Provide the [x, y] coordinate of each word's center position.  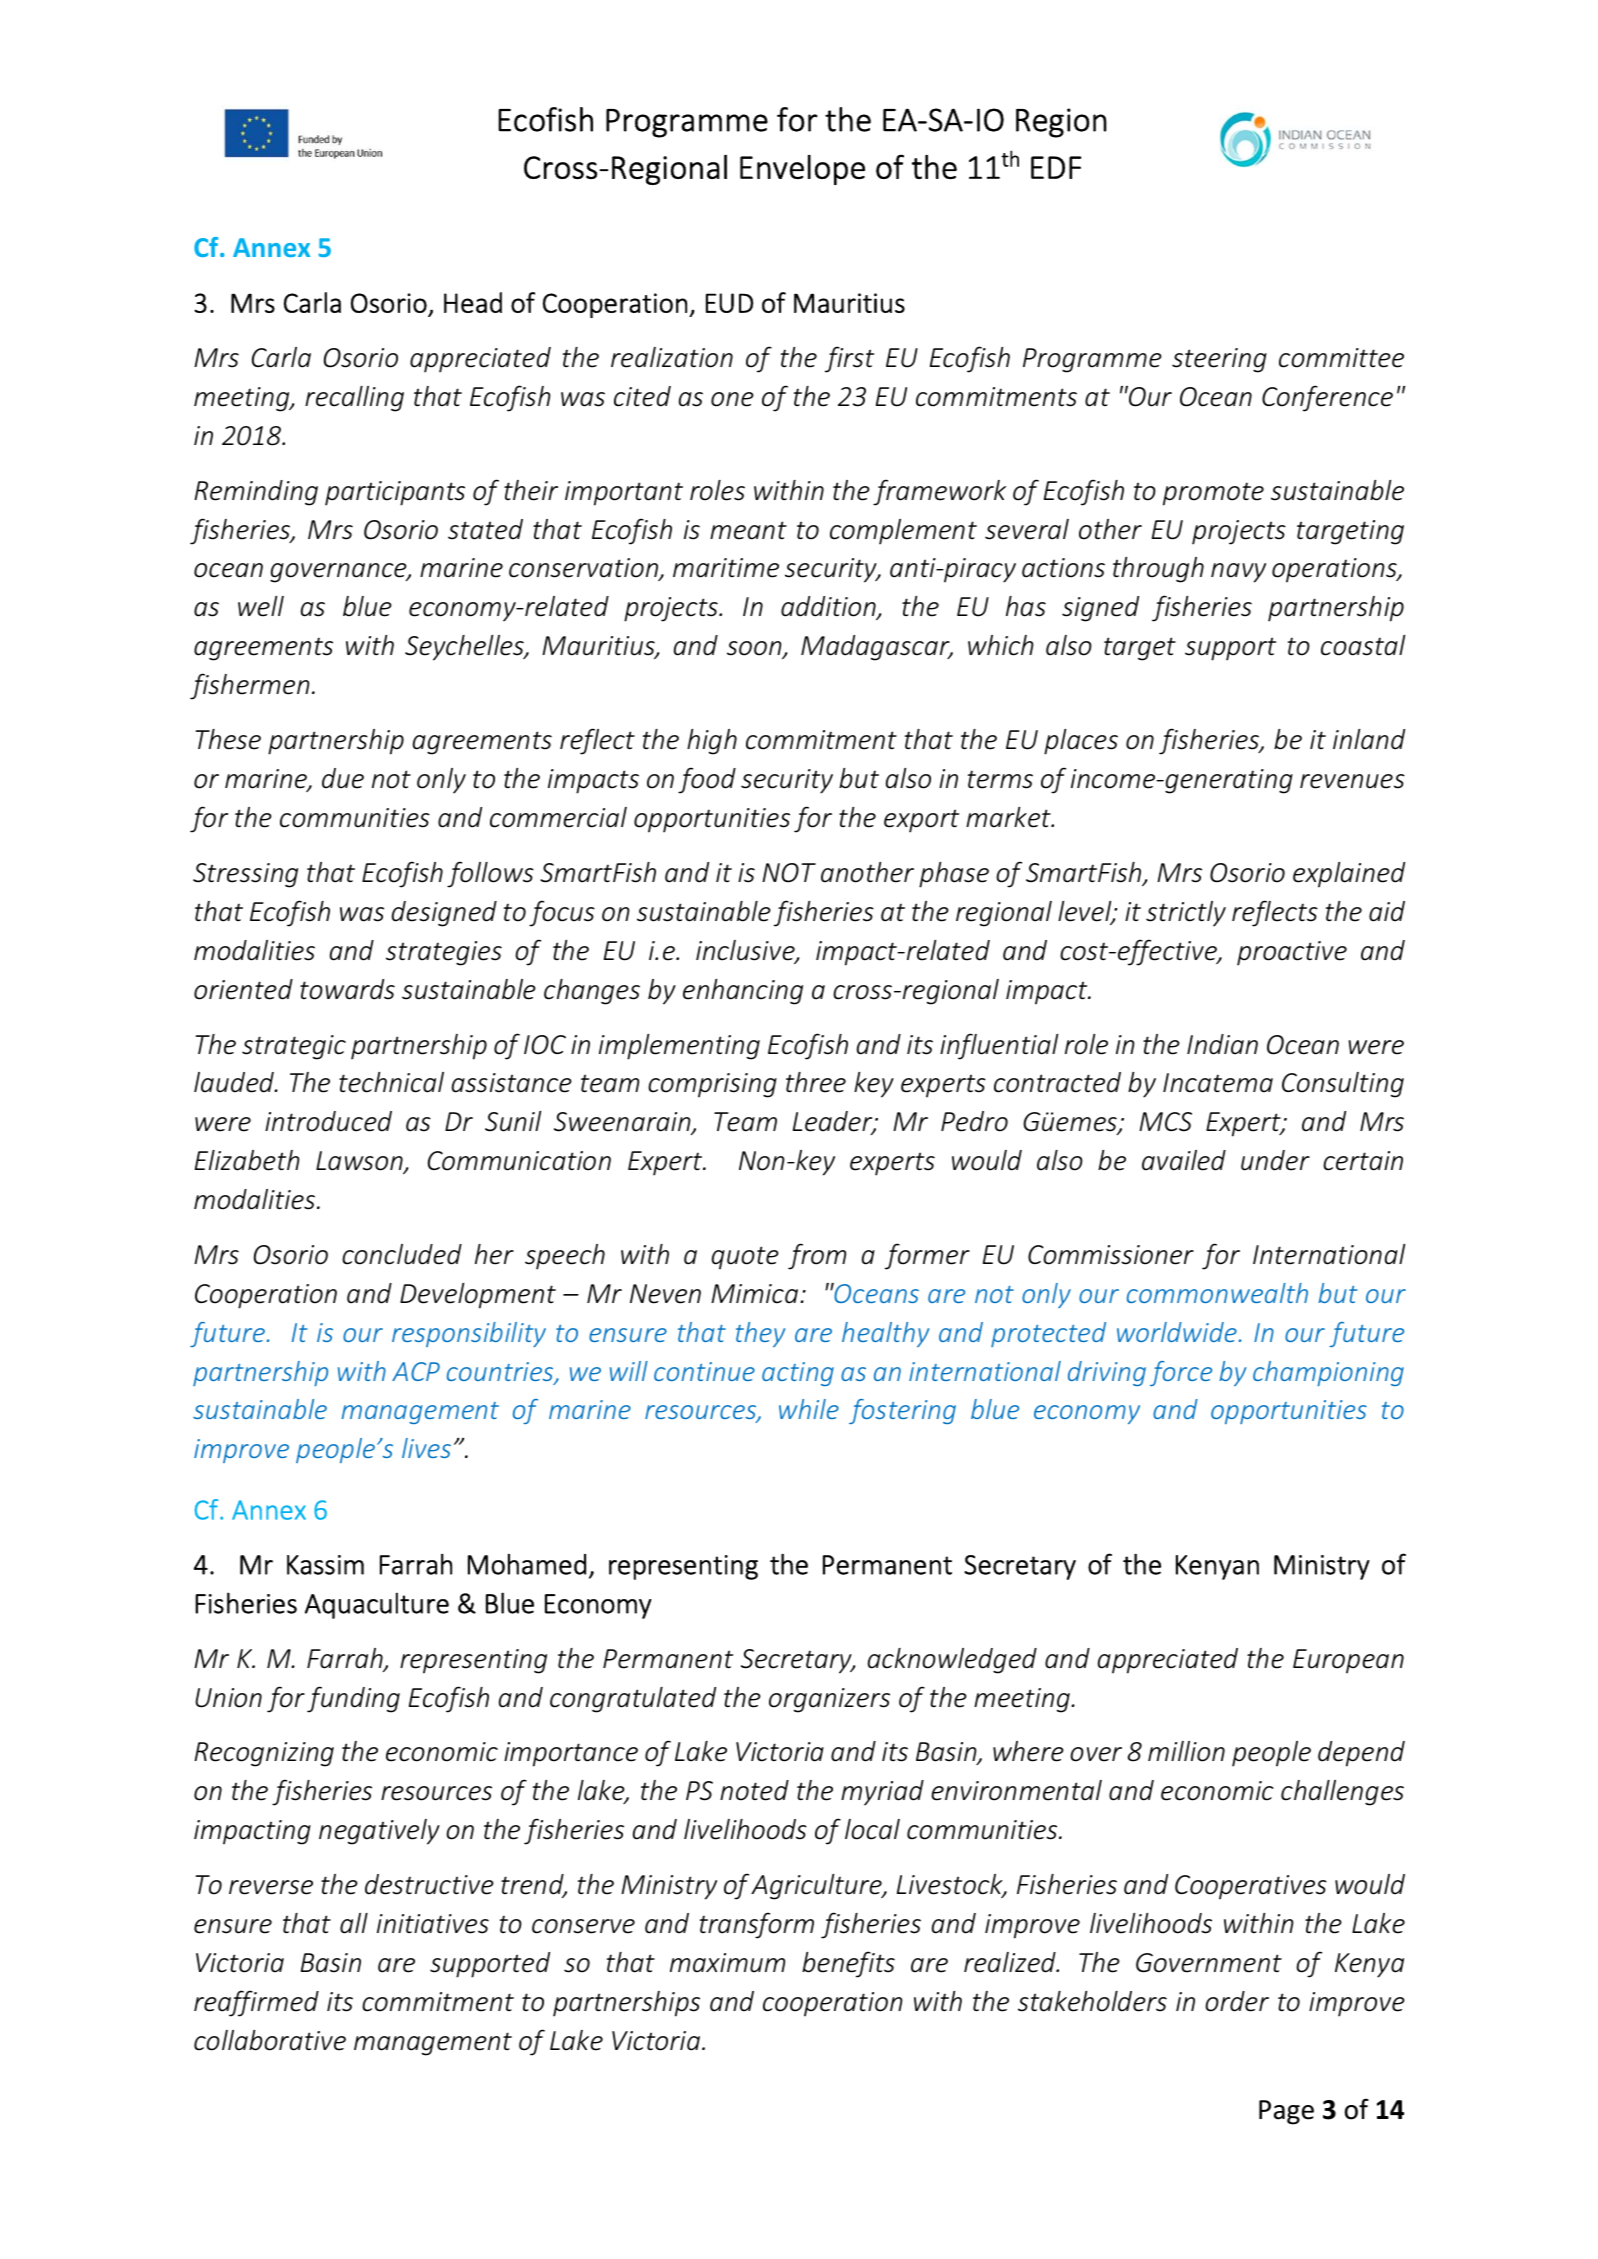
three [816, 1082]
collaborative [270, 2040]
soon [755, 650]
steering [1219, 360]
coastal [1363, 645]
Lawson [360, 1162]
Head [473, 302]
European [1348, 1661]
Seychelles [465, 648]
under [1275, 1160]
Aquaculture [377, 1605]
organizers [829, 1700]
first [849, 359]
